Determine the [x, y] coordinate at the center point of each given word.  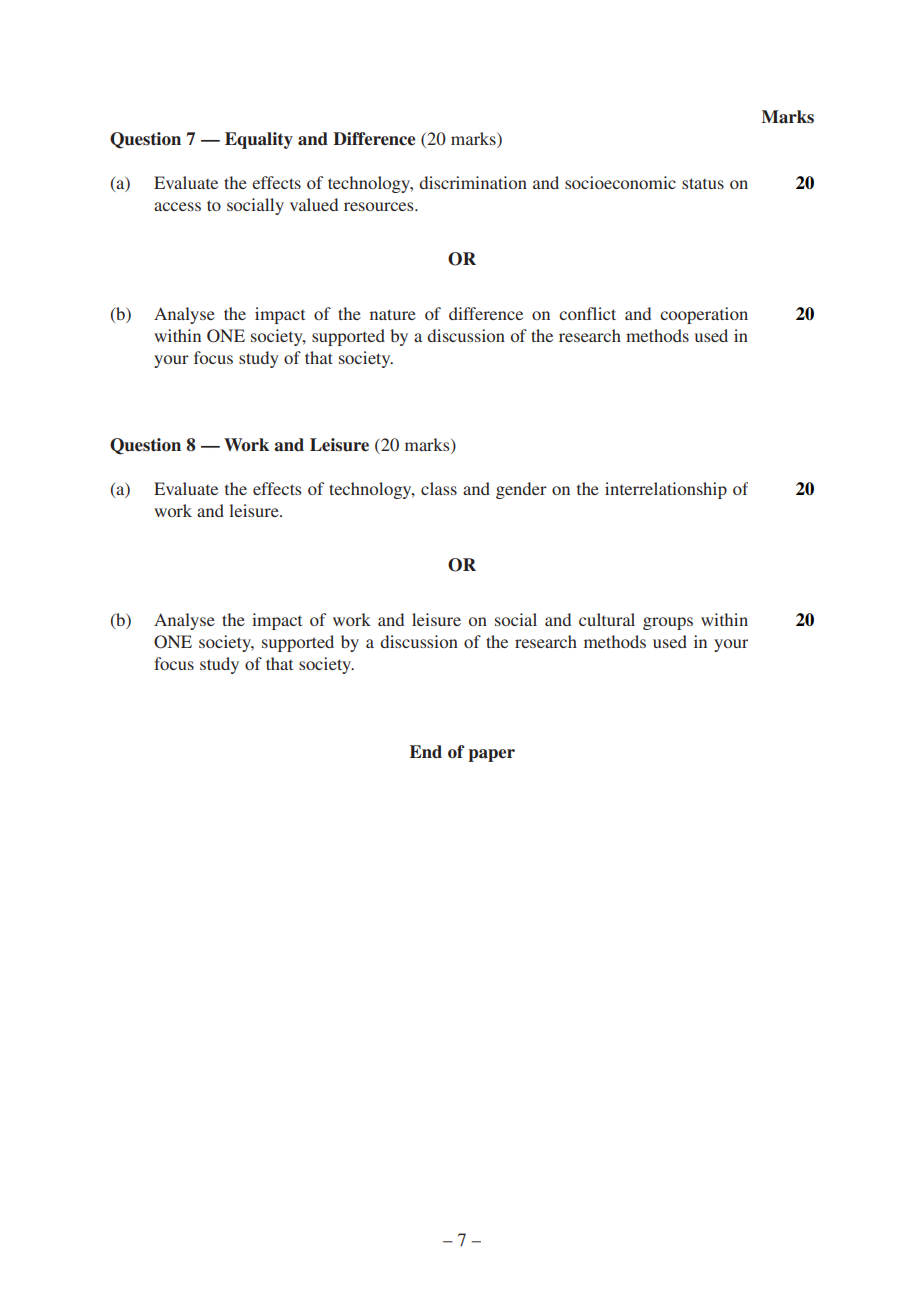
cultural [607, 619]
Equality [259, 140]
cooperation [704, 315]
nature [393, 314]
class [439, 488]
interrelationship [666, 490]
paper [492, 755]
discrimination [473, 182]
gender [521, 490]
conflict [587, 313]
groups [668, 623]
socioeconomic [620, 182]
